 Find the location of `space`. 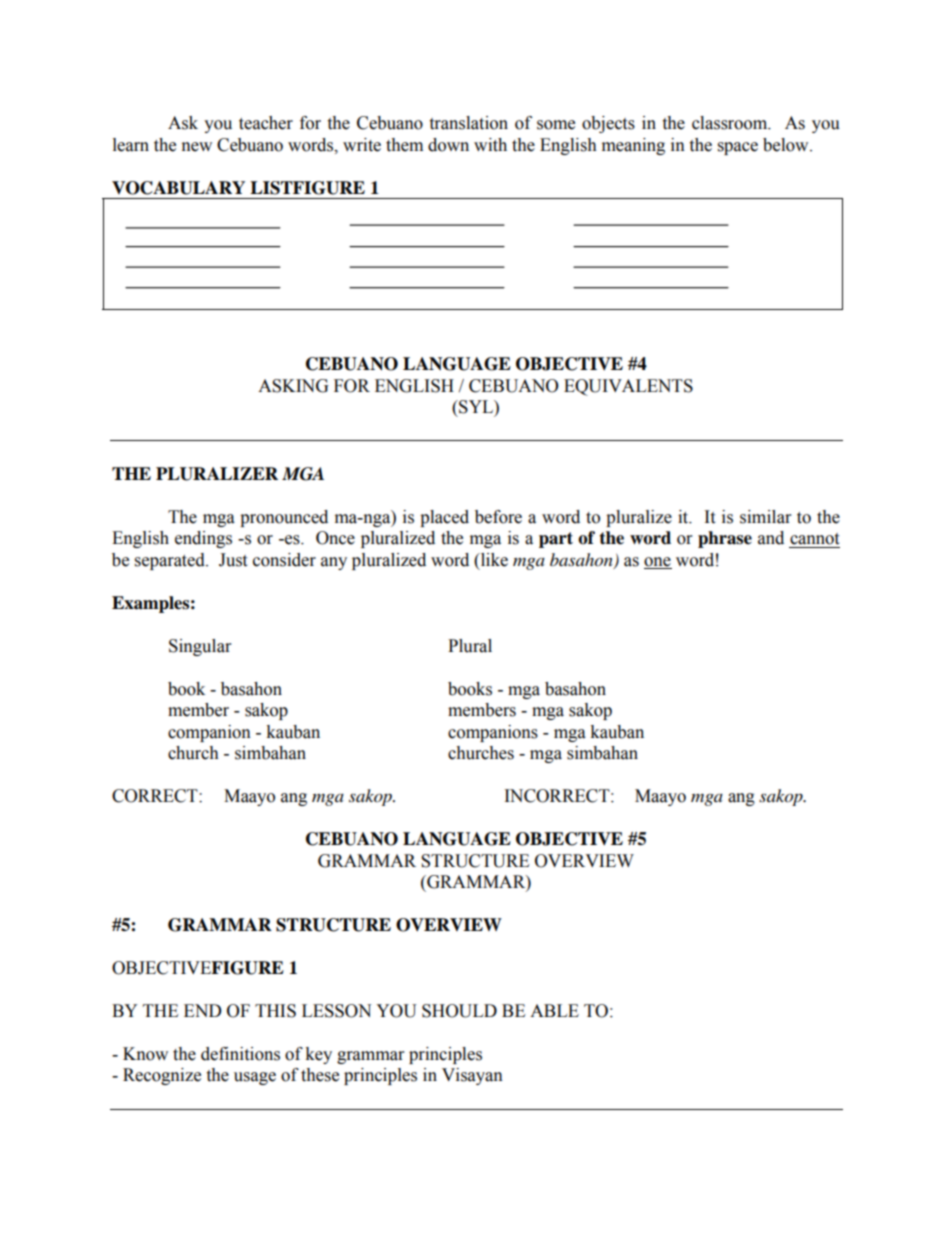

space is located at coordinates (738, 148).
